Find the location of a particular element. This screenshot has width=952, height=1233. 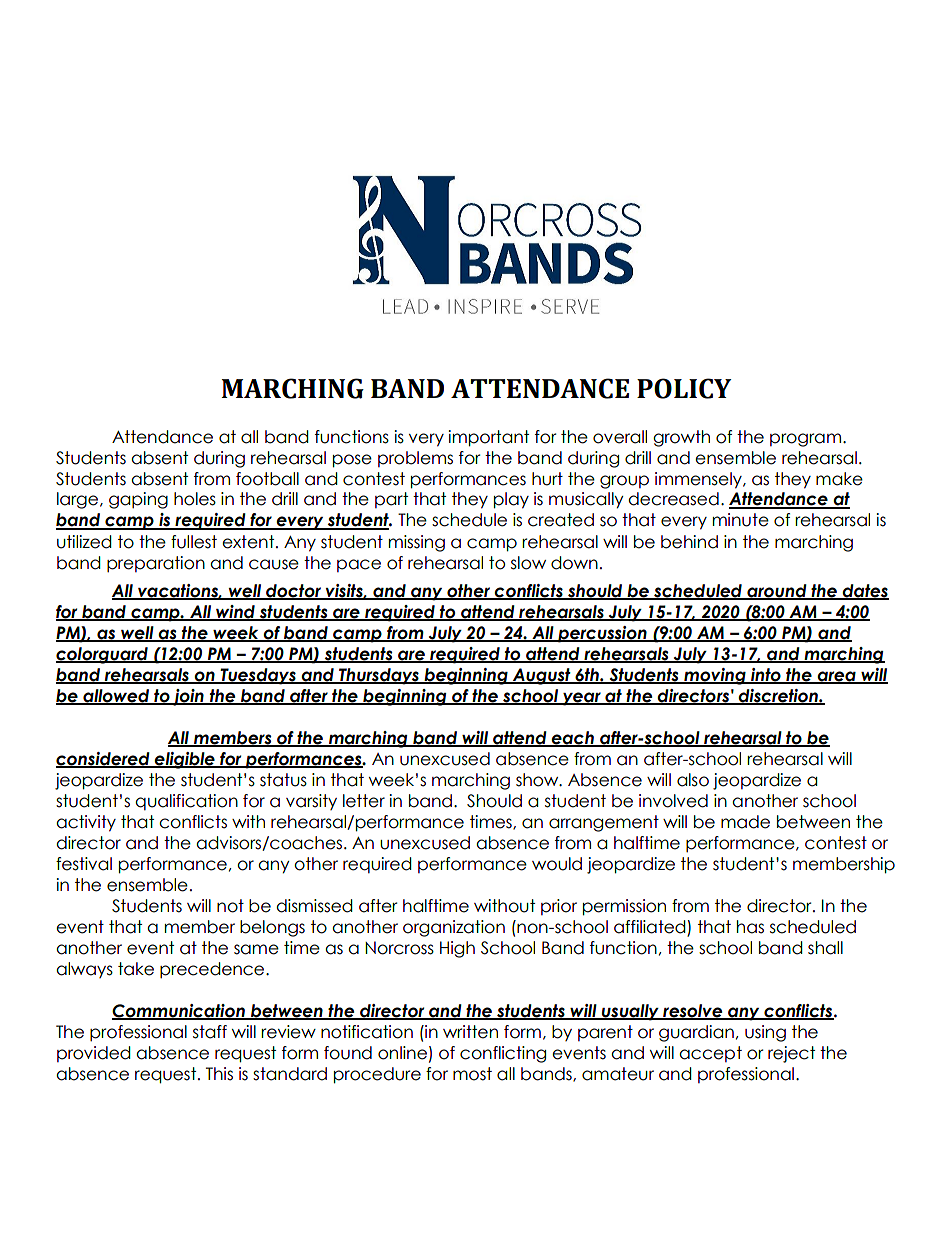

important is located at coordinates (488, 438).
